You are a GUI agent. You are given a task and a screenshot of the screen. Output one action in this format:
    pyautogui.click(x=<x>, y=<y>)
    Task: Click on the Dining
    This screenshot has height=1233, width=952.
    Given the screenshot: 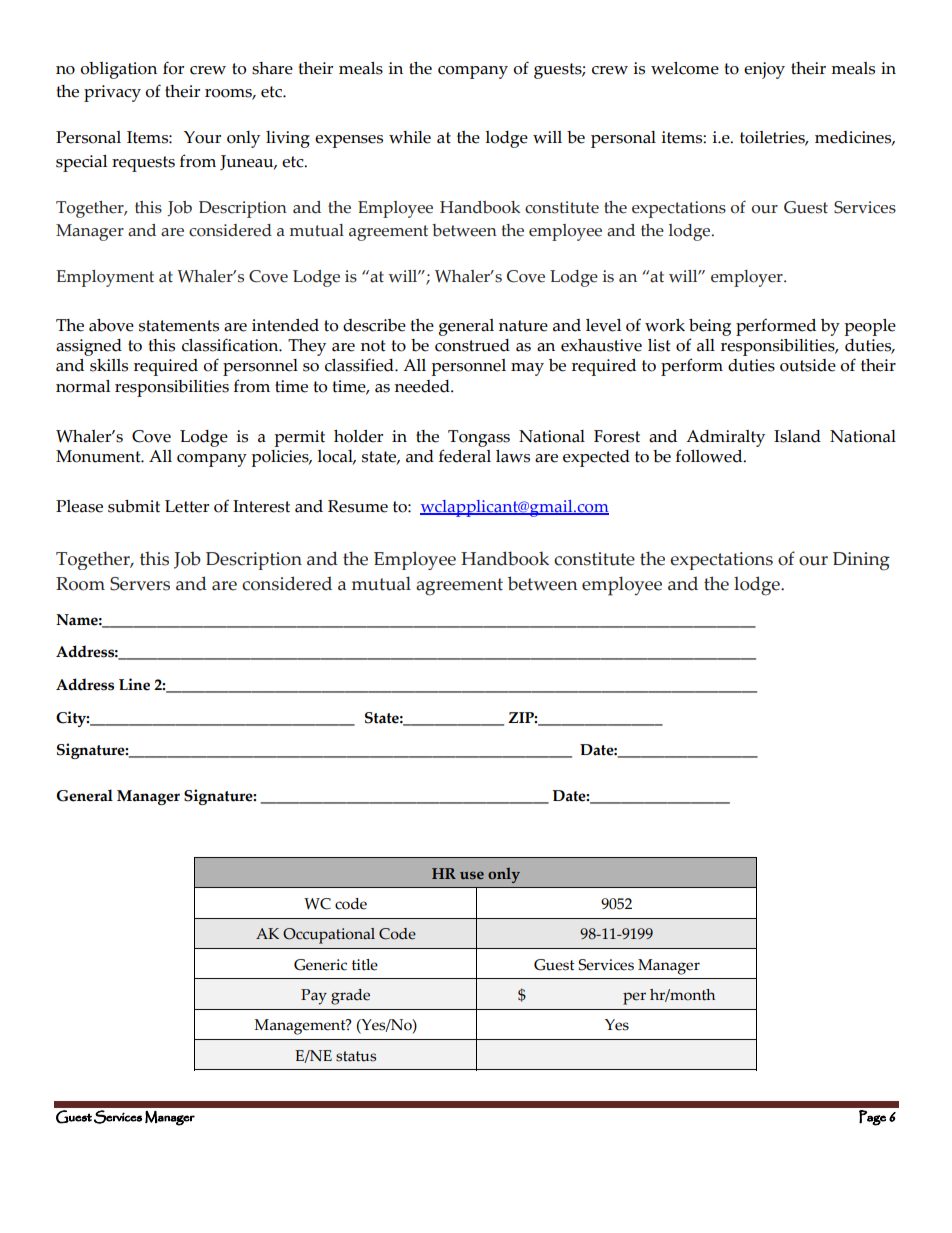 What is the action you would take?
    pyautogui.click(x=861, y=561)
